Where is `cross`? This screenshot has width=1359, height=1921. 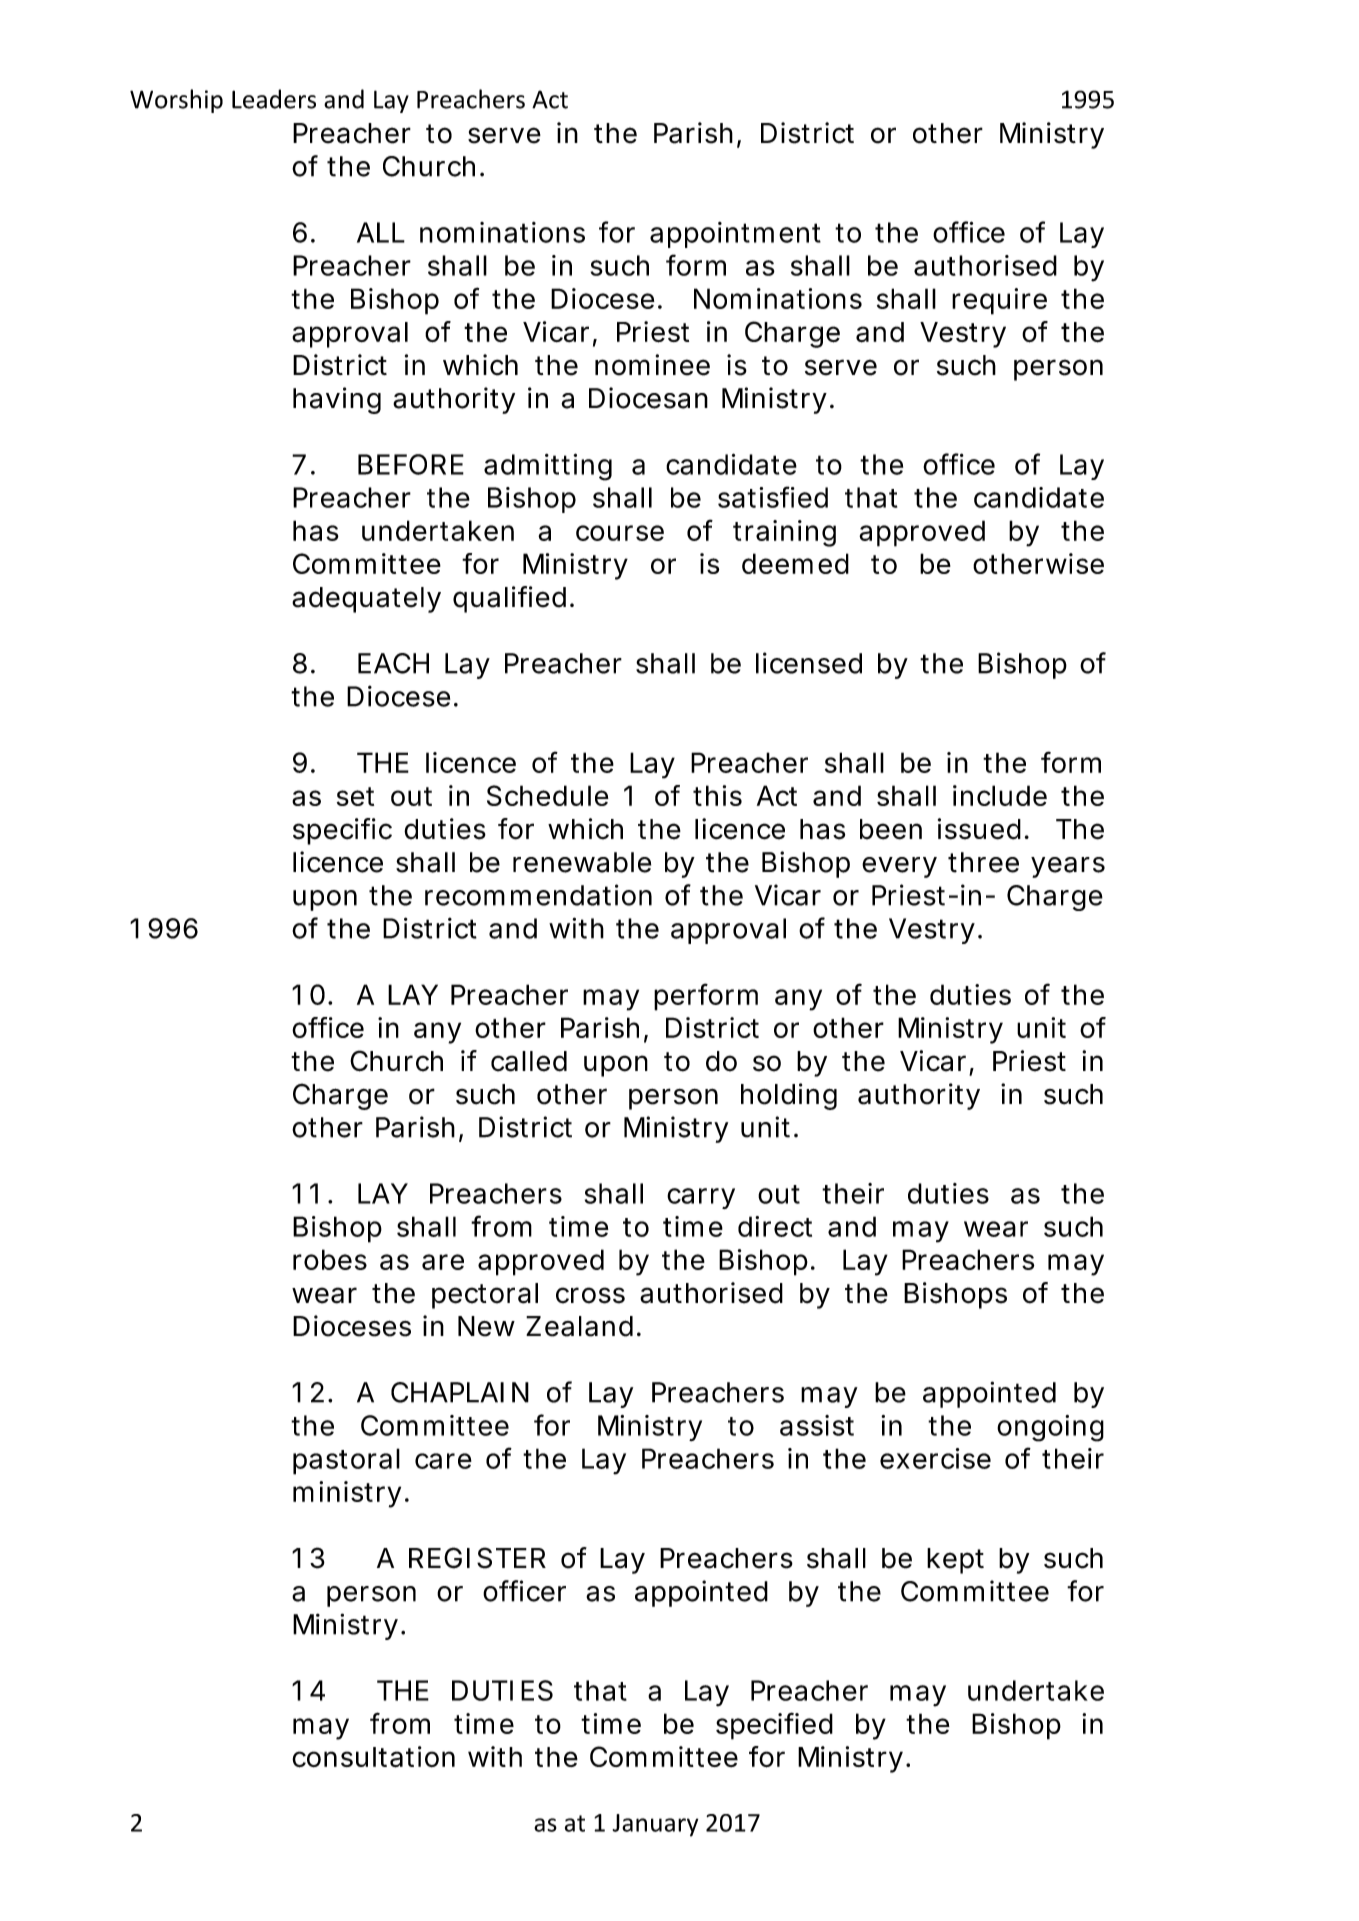
cross is located at coordinates (590, 1295).
